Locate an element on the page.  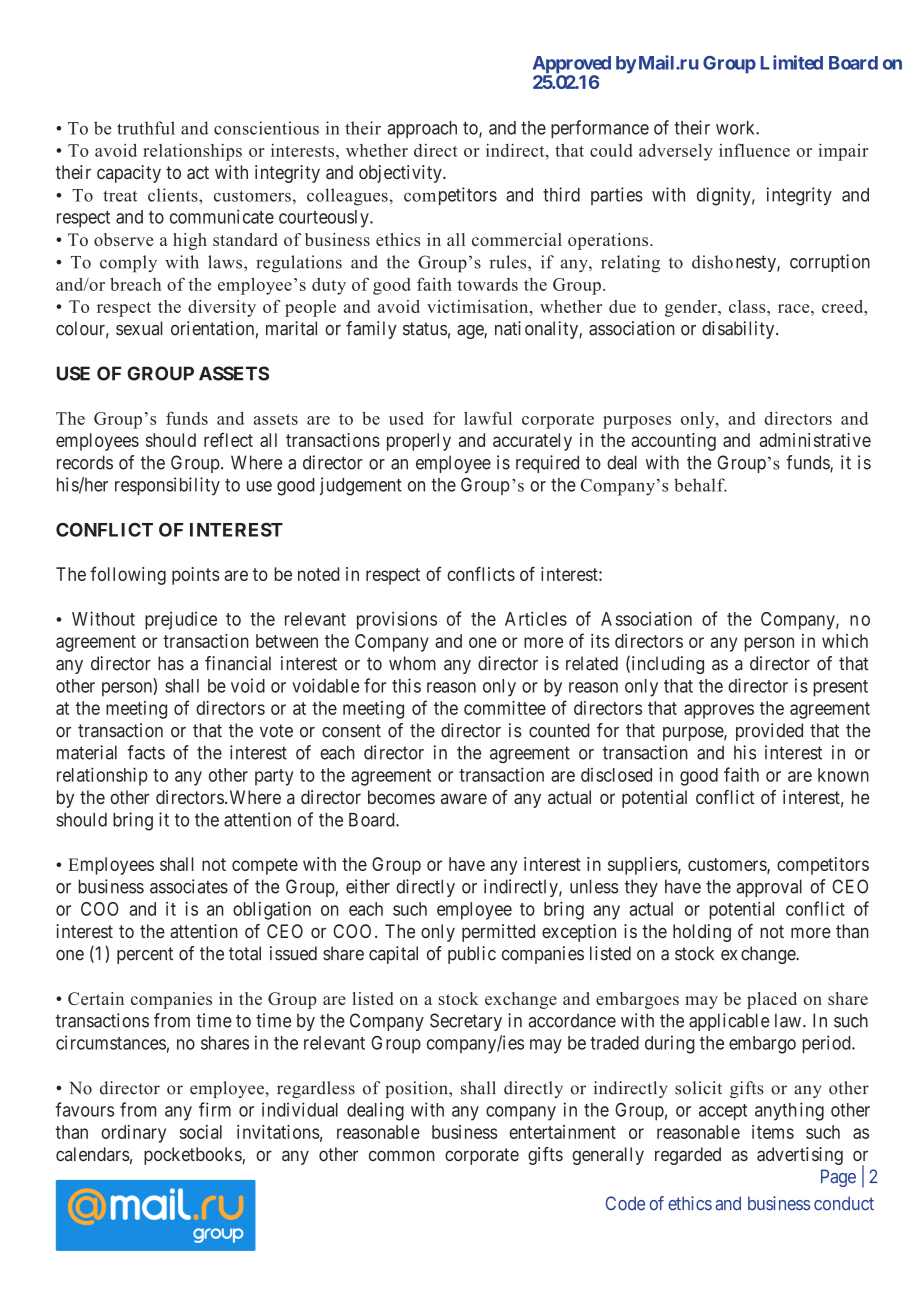
pocketbooks is located at coordinates (193, 1156).
